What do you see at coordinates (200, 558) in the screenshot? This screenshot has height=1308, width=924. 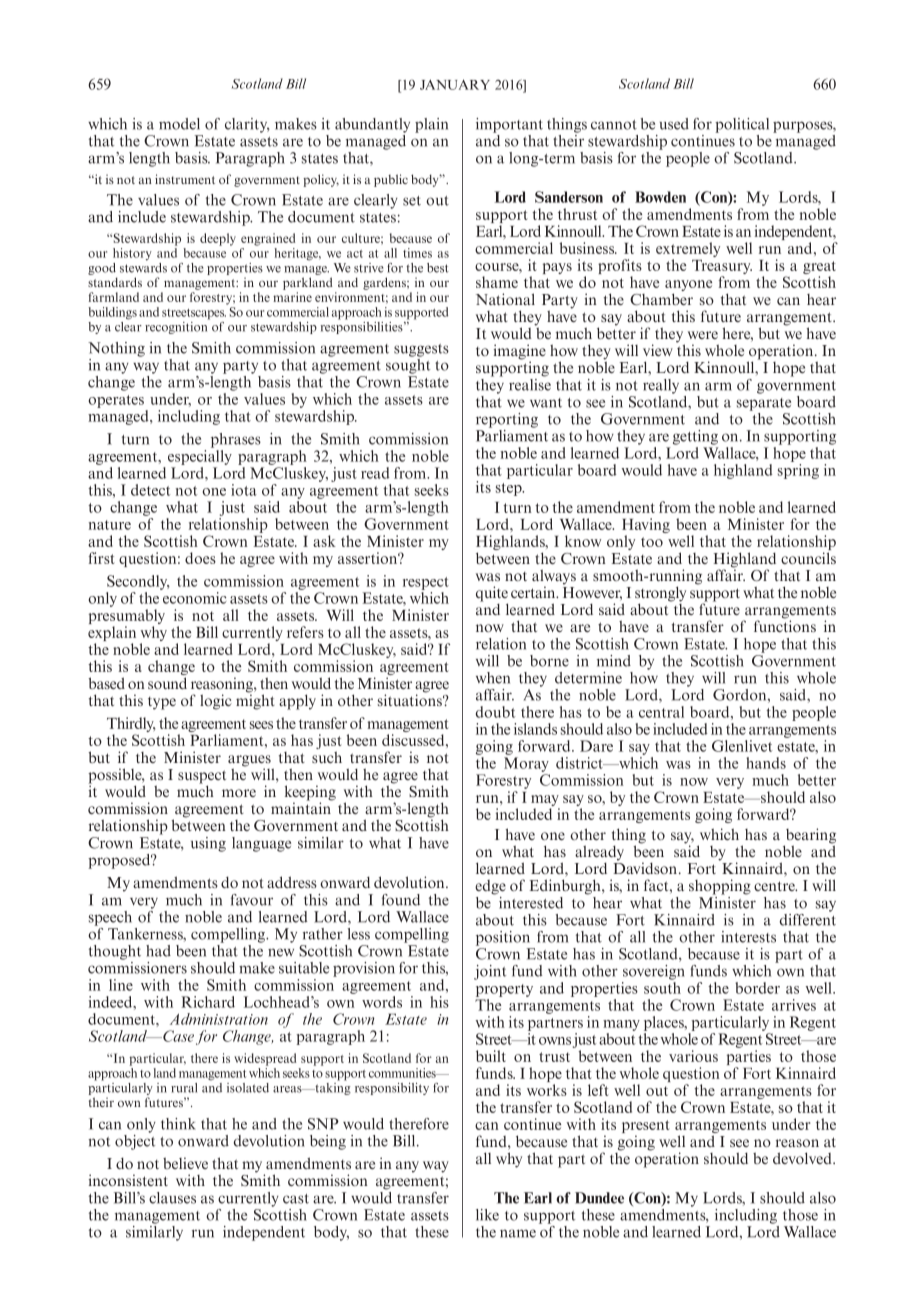 I see `does` at bounding box center [200, 558].
